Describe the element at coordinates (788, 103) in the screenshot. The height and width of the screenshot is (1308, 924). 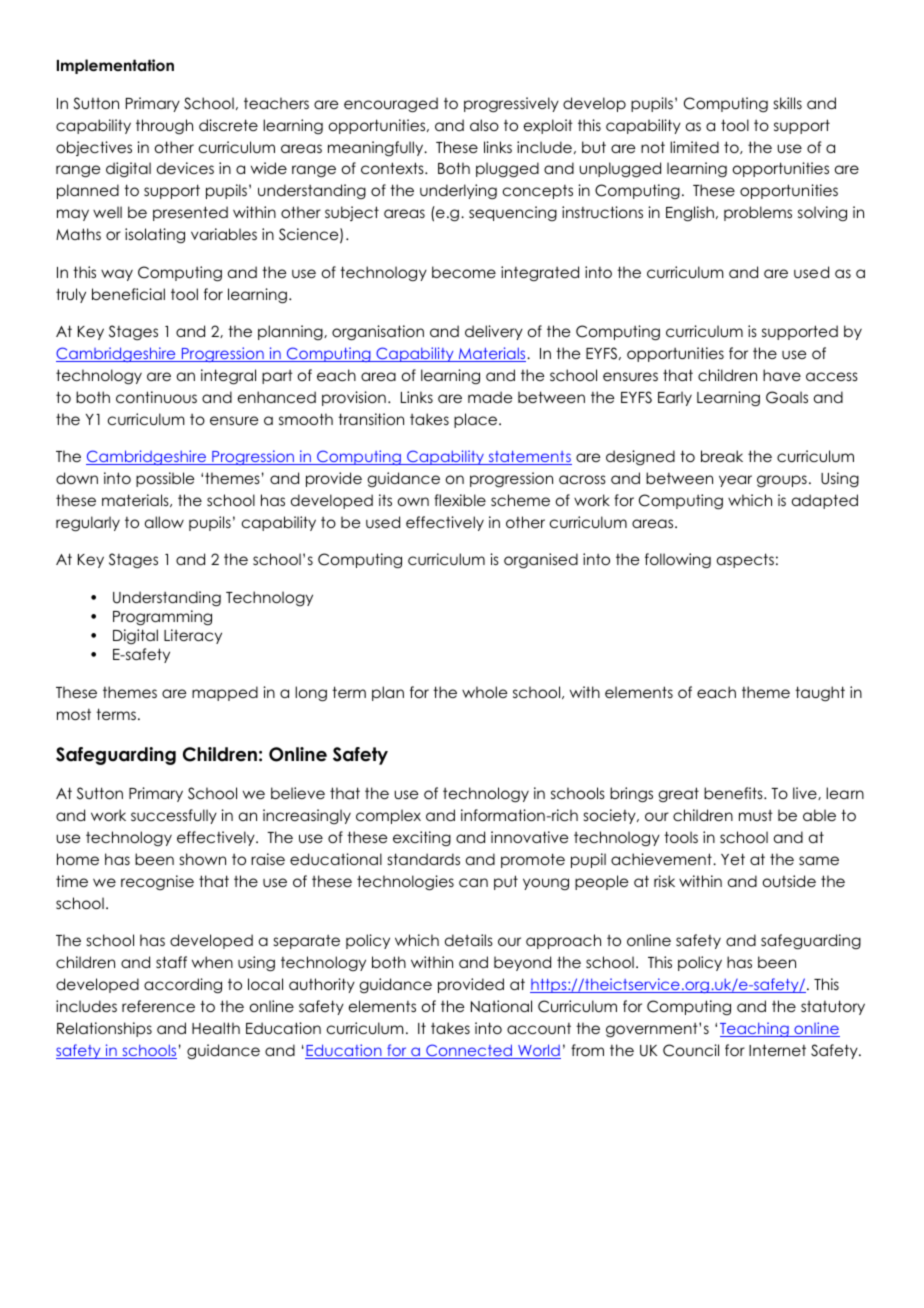
I see `skills` at that location.
